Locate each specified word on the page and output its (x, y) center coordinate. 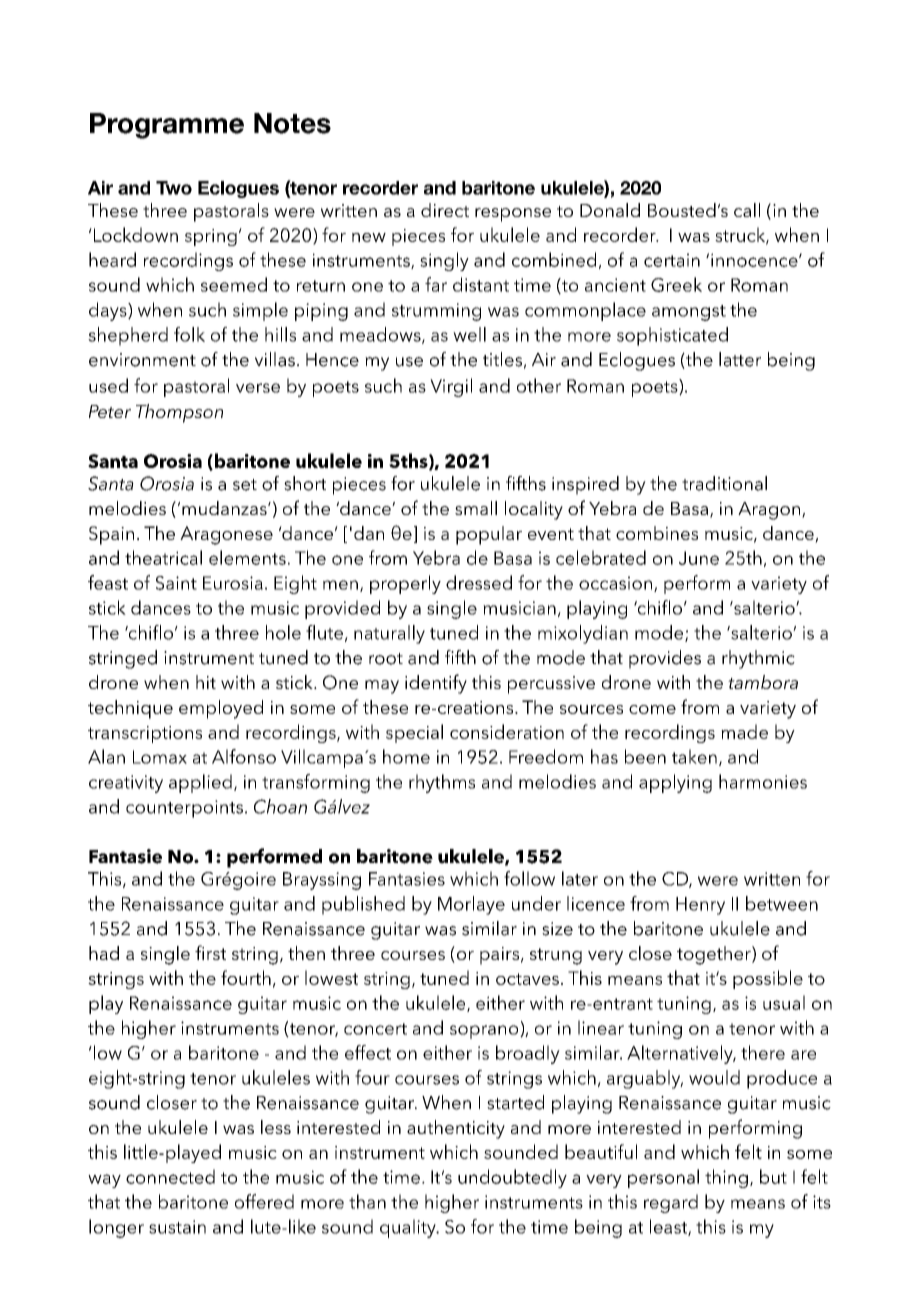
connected (170, 1176)
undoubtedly (512, 1178)
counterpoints (184, 809)
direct (445, 210)
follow (529, 878)
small (476, 508)
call (747, 210)
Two (174, 188)
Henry (700, 906)
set (245, 485)
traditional (724, 483)
